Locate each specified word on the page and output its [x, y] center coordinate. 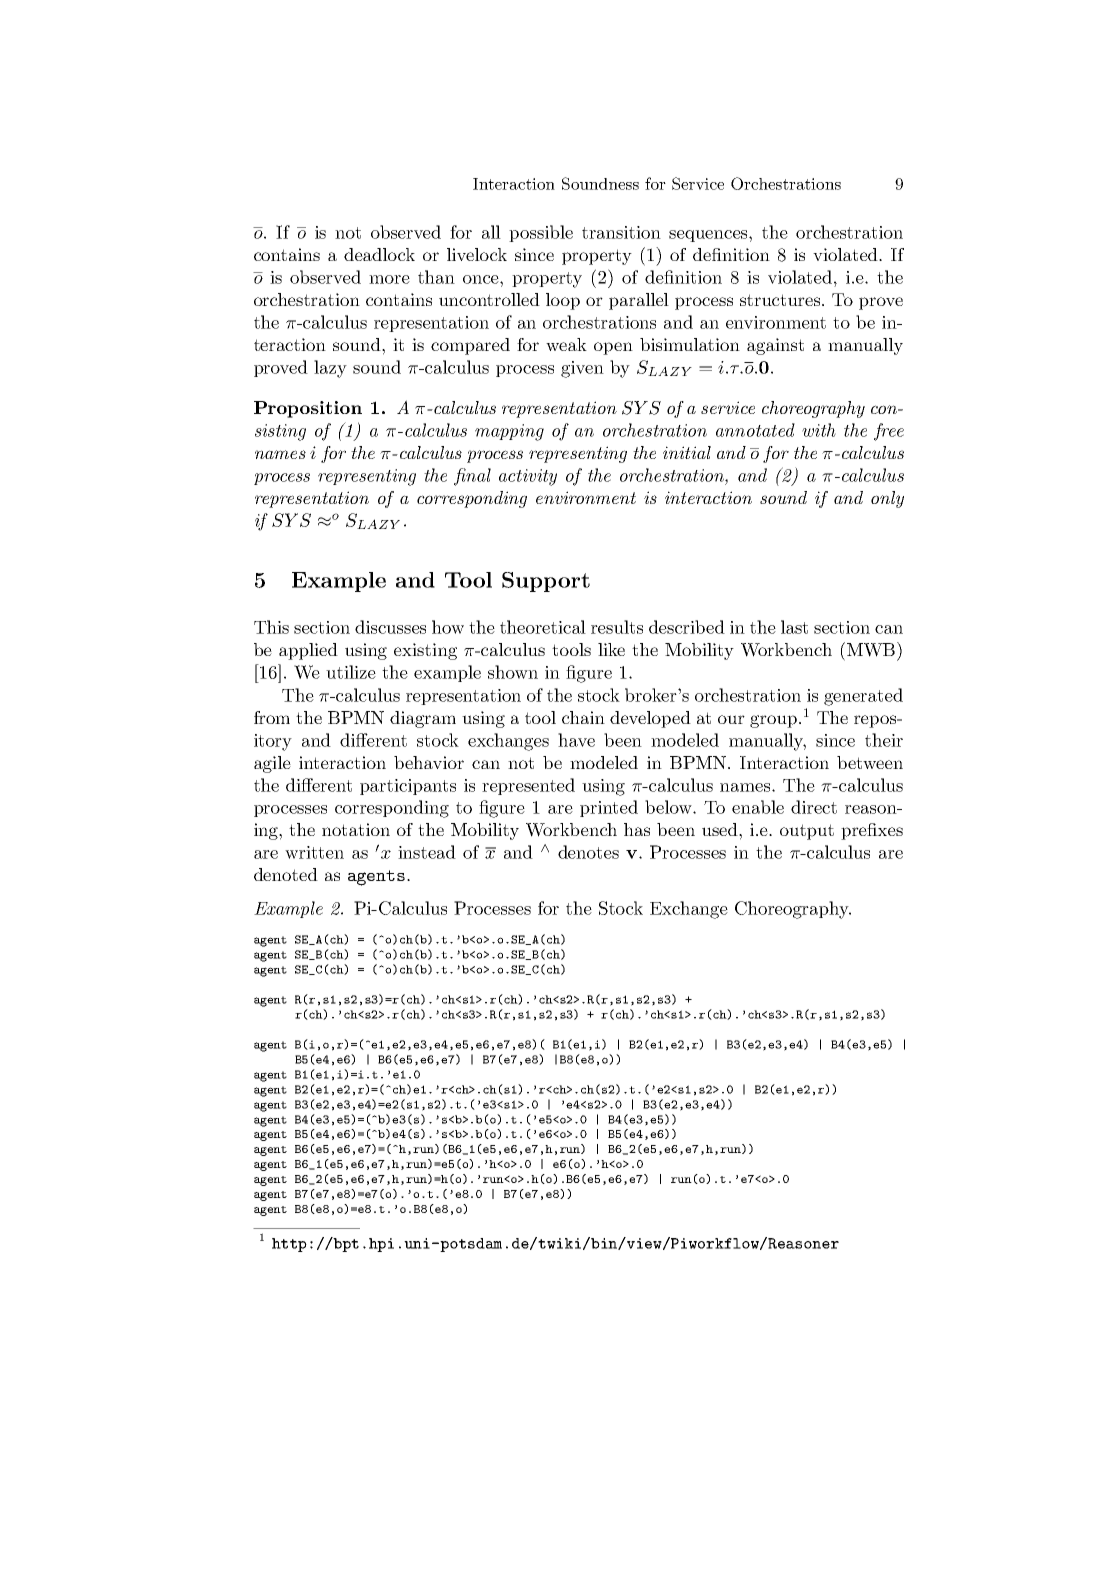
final [472, 477]
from [272, 717]
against [775, 346]
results [617, 627]
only [887, 499]
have [576, 740]
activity [528, 477]
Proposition [308, 409]
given [582, 369]
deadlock [379, 254]
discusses [390, 627]
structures [781, 300]
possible [541, 233]
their [884, 740]
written [314, 852]
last [794, 627]
